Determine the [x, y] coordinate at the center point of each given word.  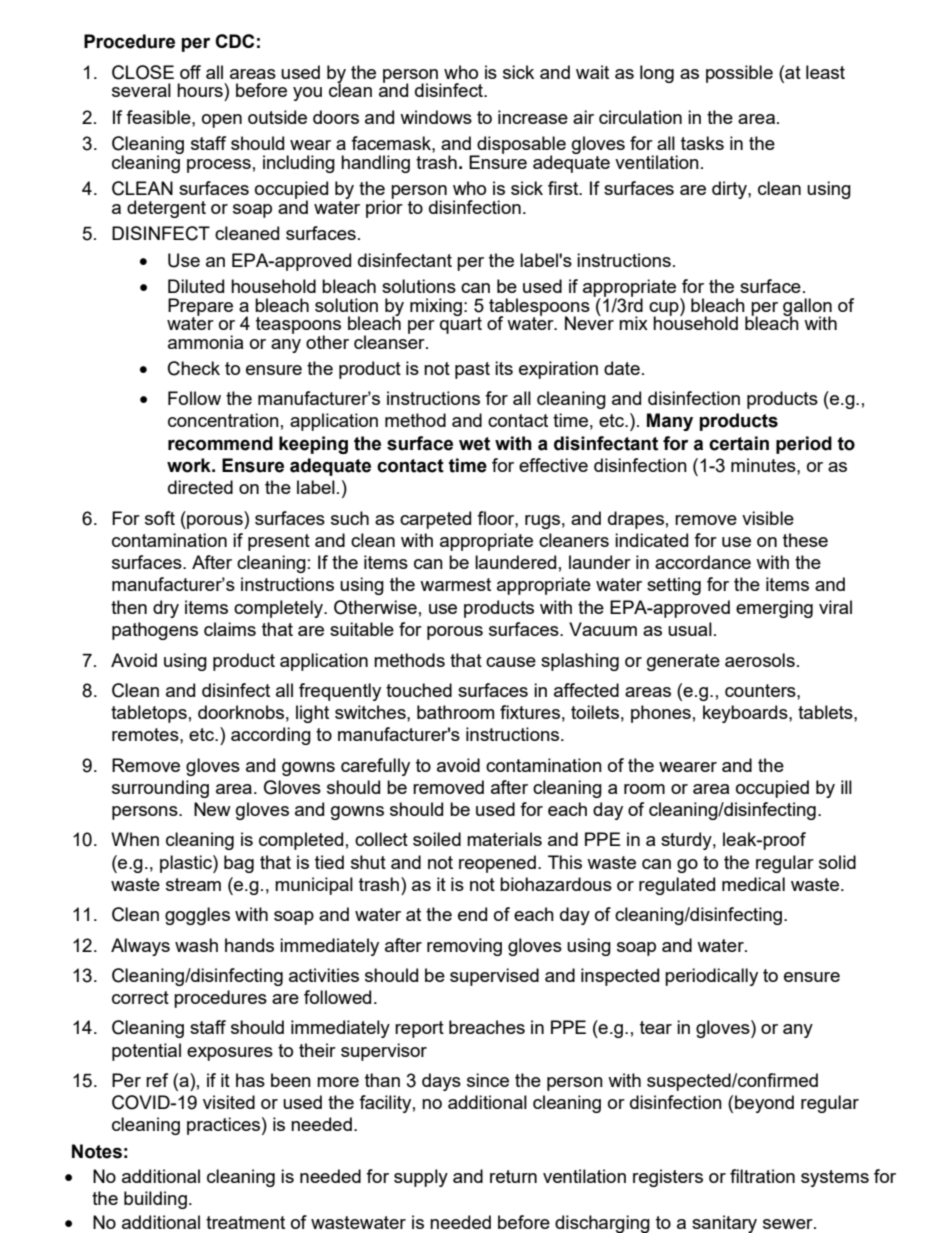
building [155, 1200]
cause [511, 662]
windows [436, 117]
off [190, 72]
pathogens [155, 631]
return [513, 1176]
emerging [774, 609]
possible [739, 74]
